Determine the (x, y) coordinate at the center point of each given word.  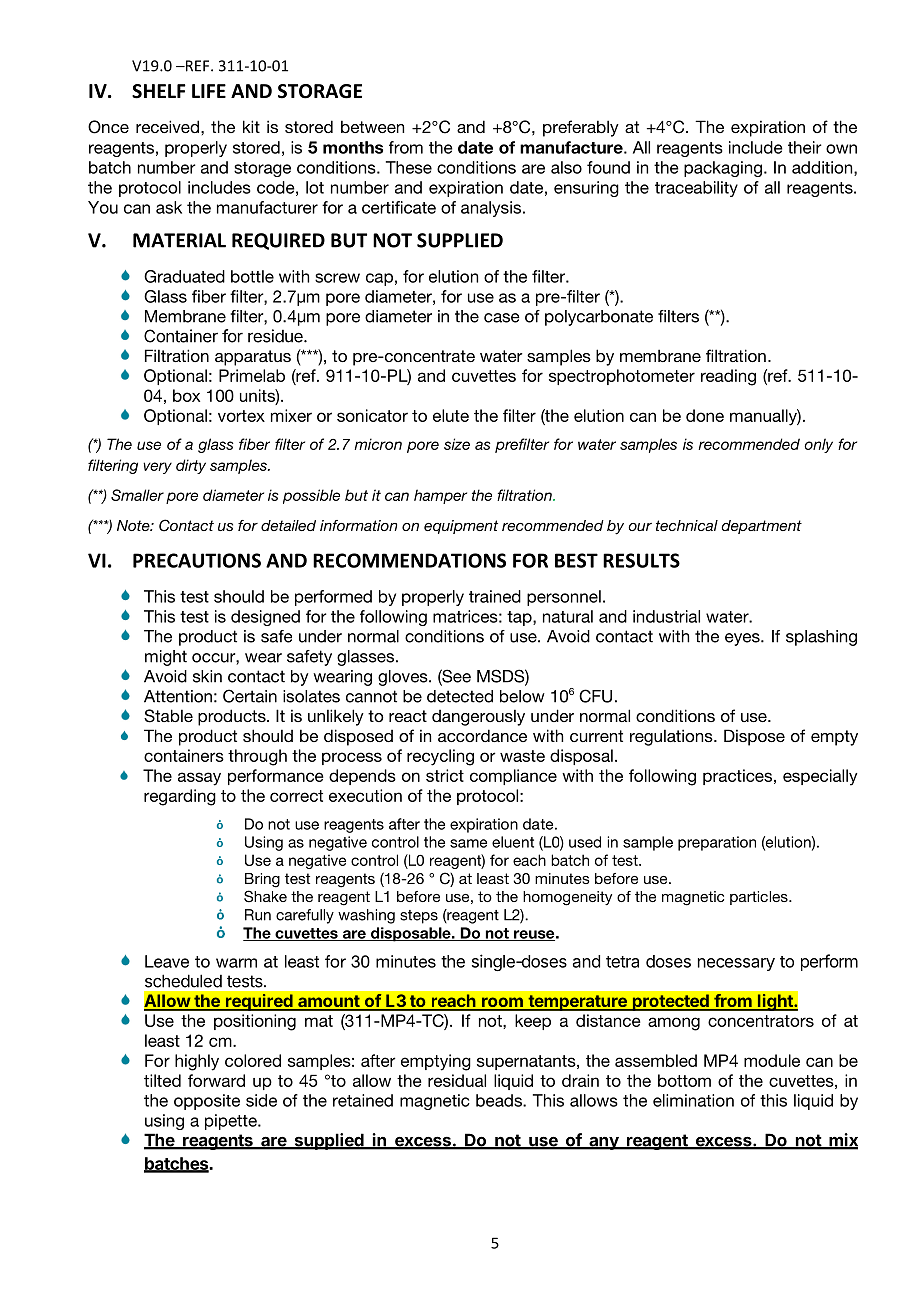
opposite (207, 1102)
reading (728, 377)
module (772, 1060)
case (502, 318)
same (468, 843)
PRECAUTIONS (197, 560)
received (167, 126)
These (409, 167)
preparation (717, 843)
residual (457, 1080)
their (805, 147)
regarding (180, 797)
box (186, 395)
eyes (743, 639)
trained (495, 596)
